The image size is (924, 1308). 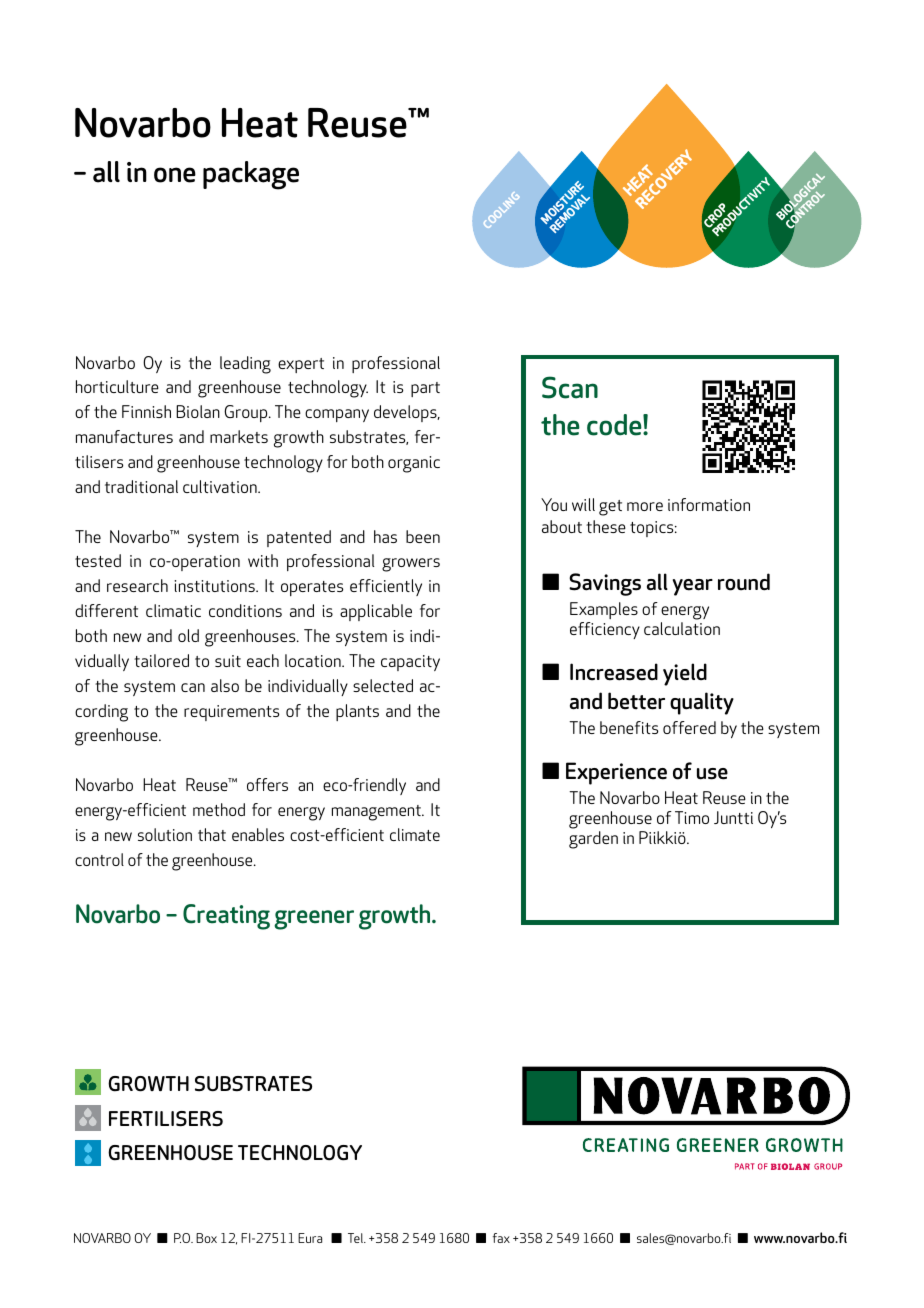 I want to click on been, so click(x=423, y=536).
